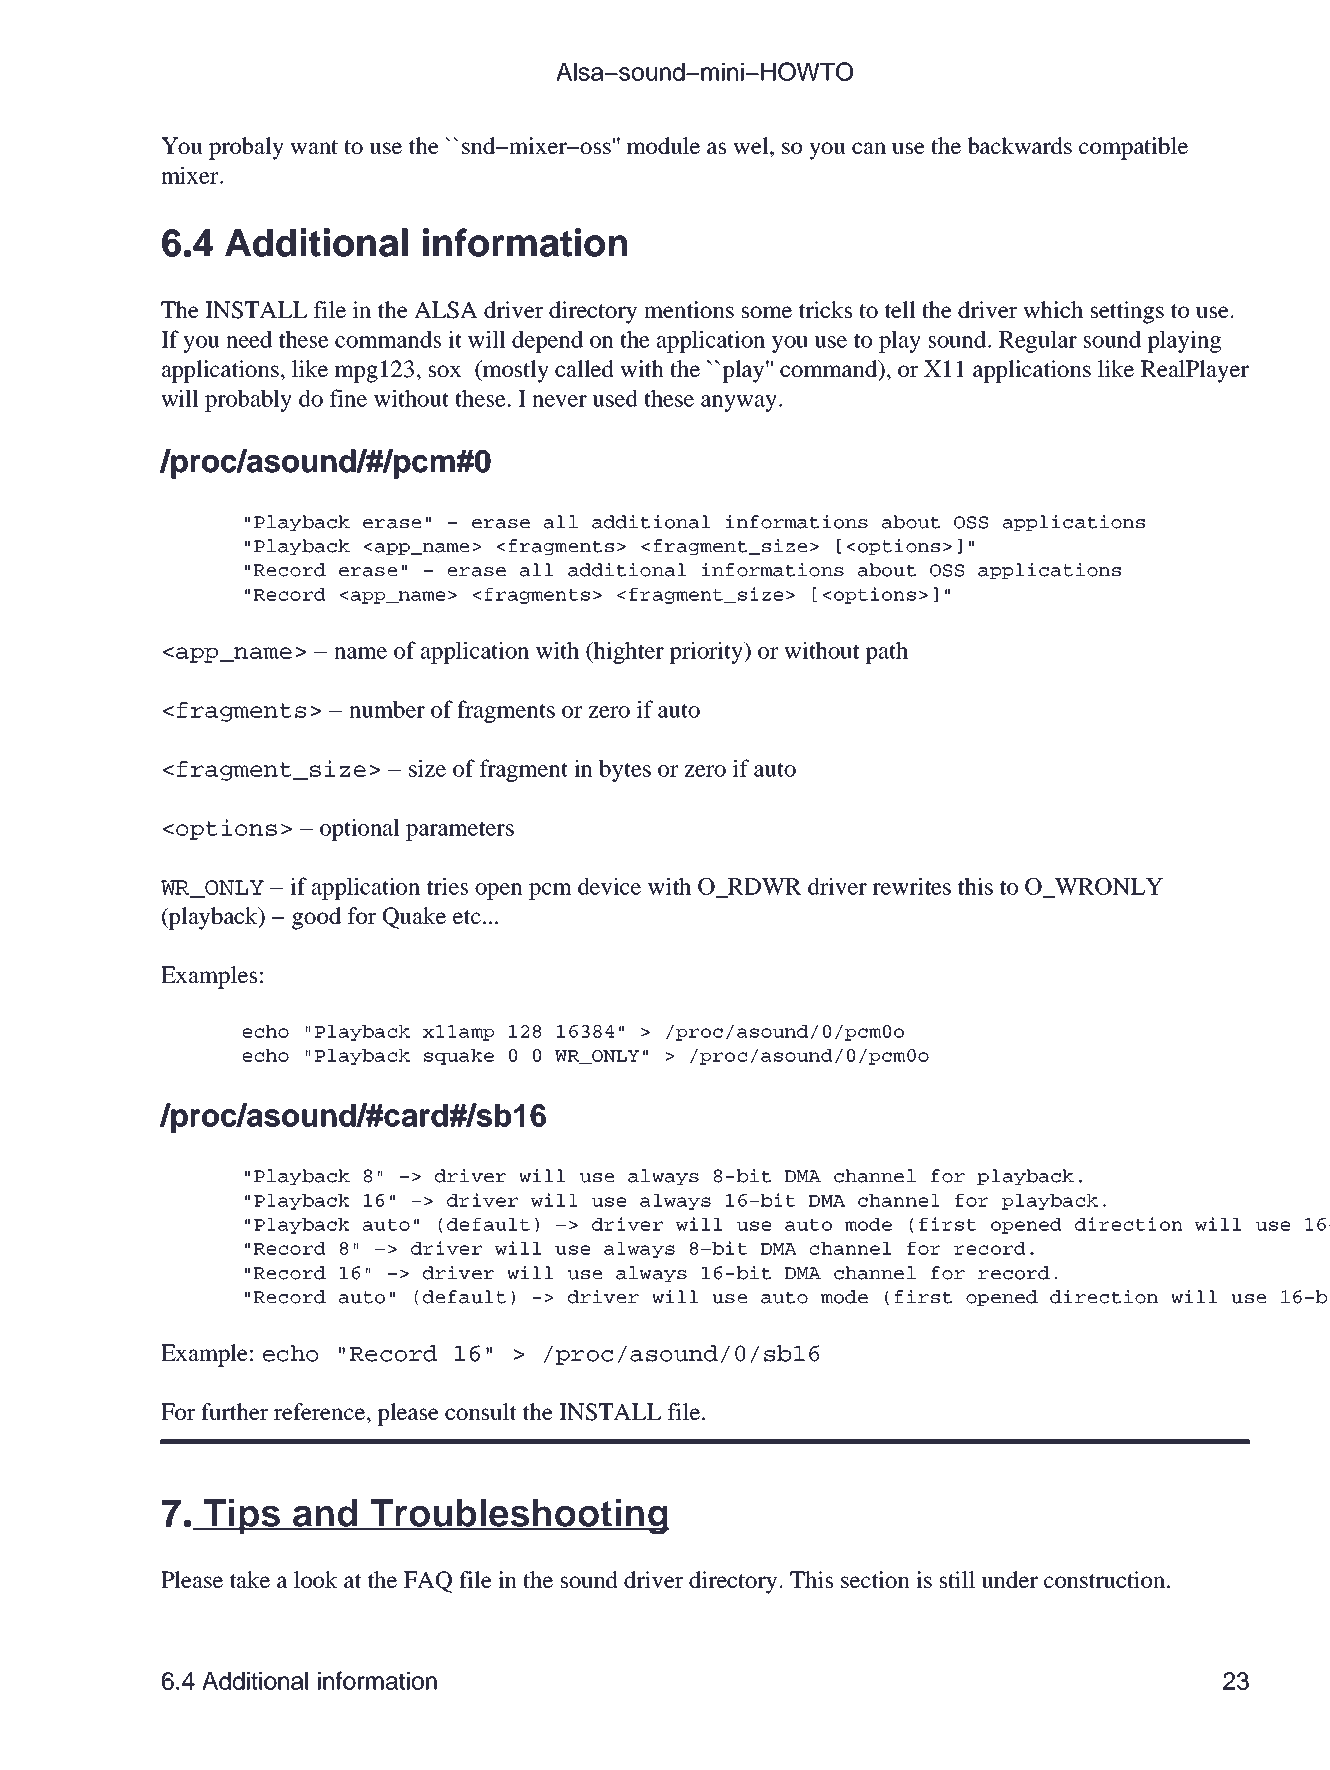 This image has width=1330, height=1770. Describe the element at coordinates (911, 886) in the image. I see `rewrites` at that location.
